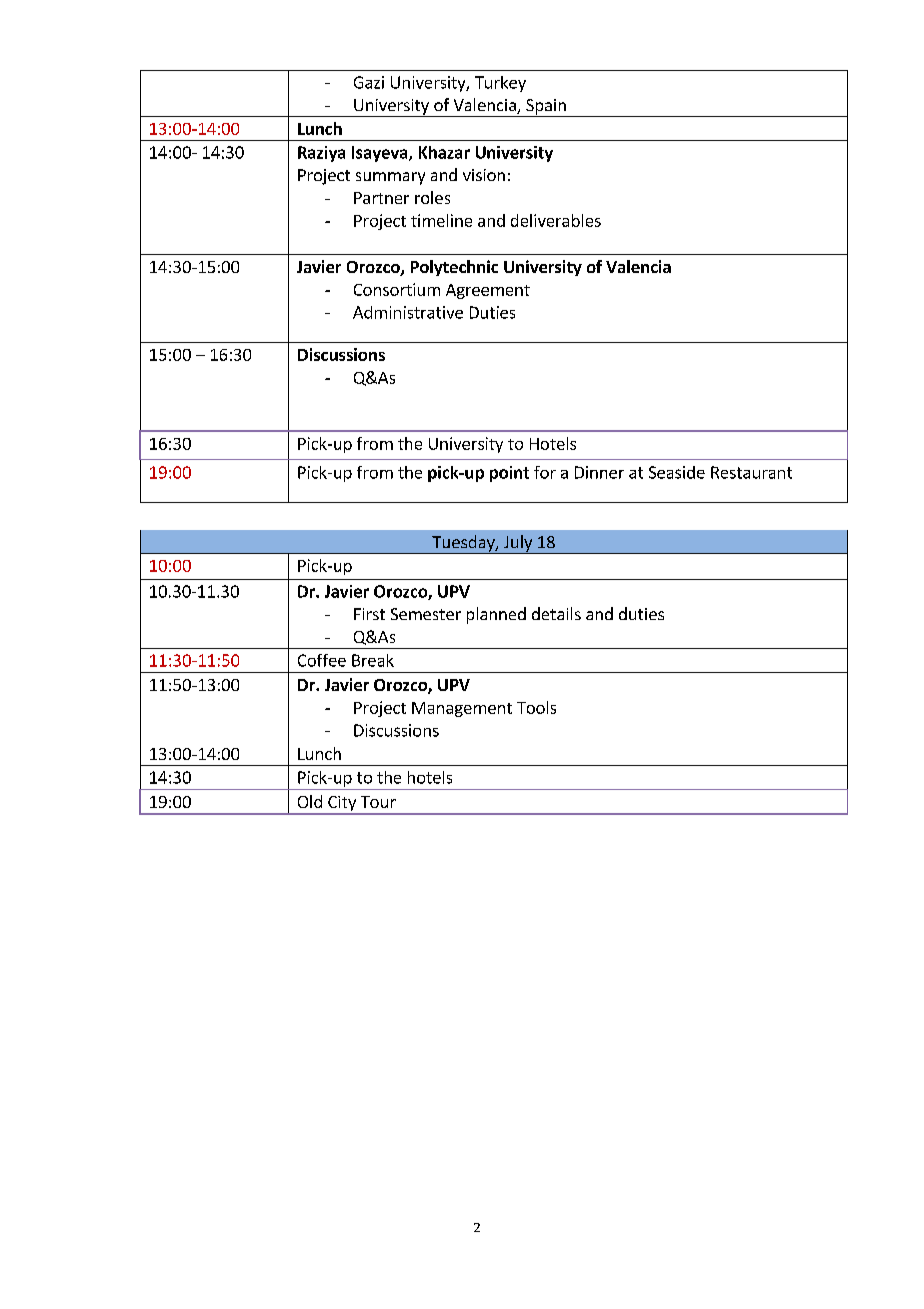  Describe the element at coordinates (369, 82) in the screenshot. I see `Gazi` at that location.
